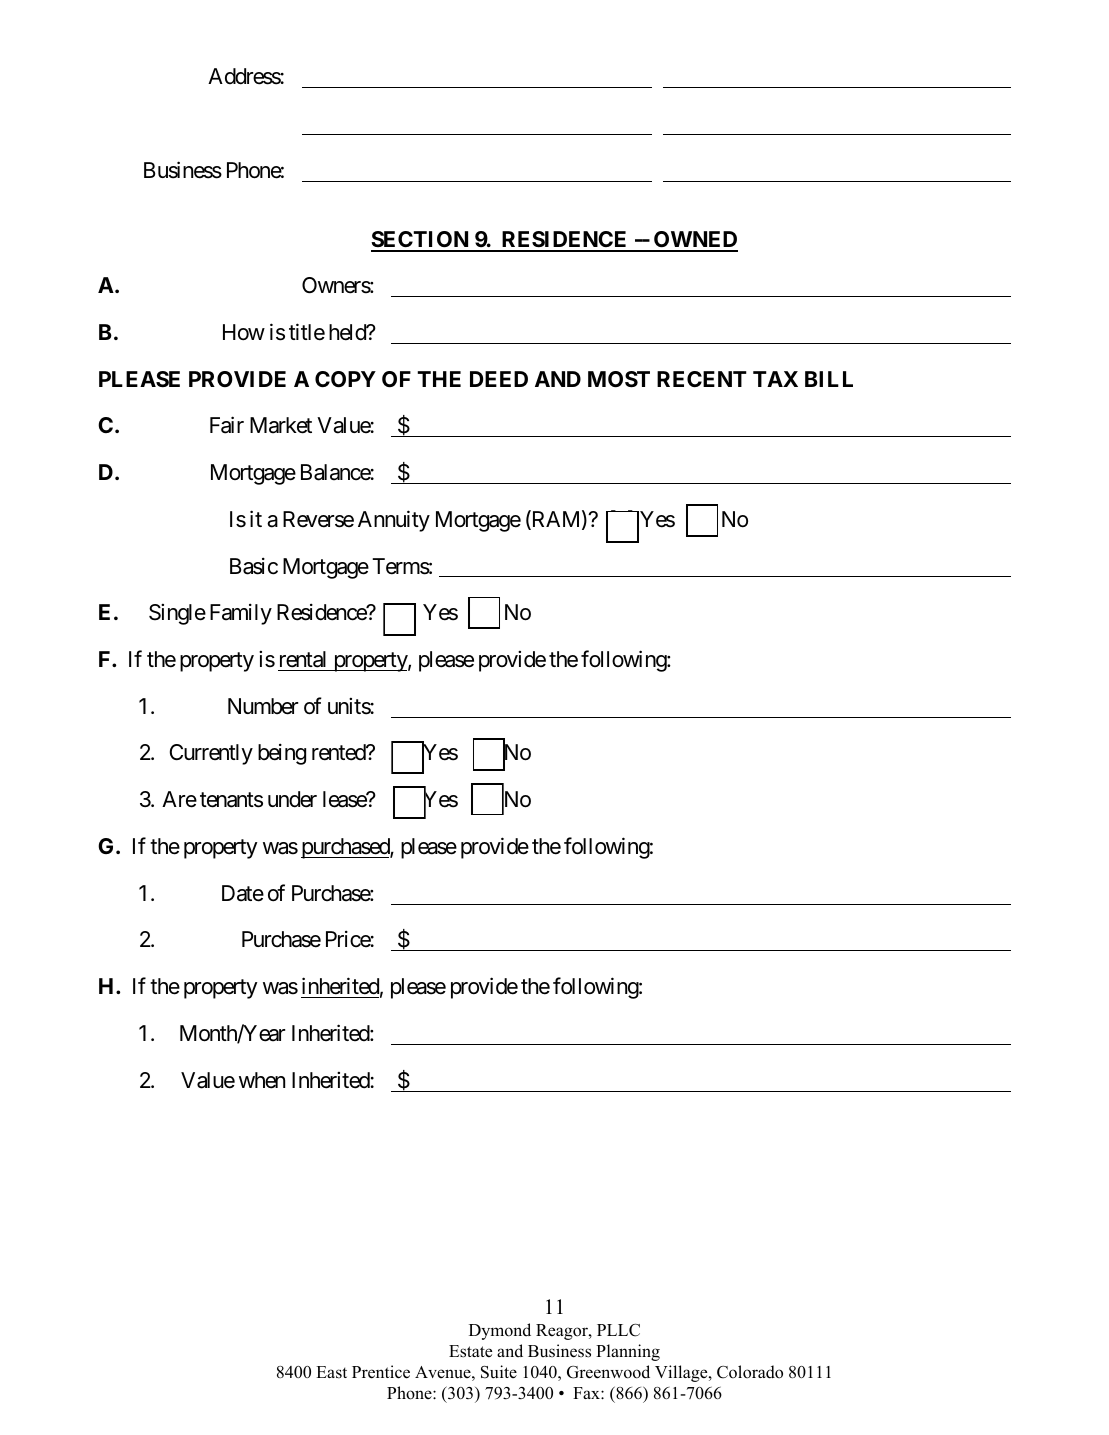  I want to click on Estate, so click(470, 1351).
